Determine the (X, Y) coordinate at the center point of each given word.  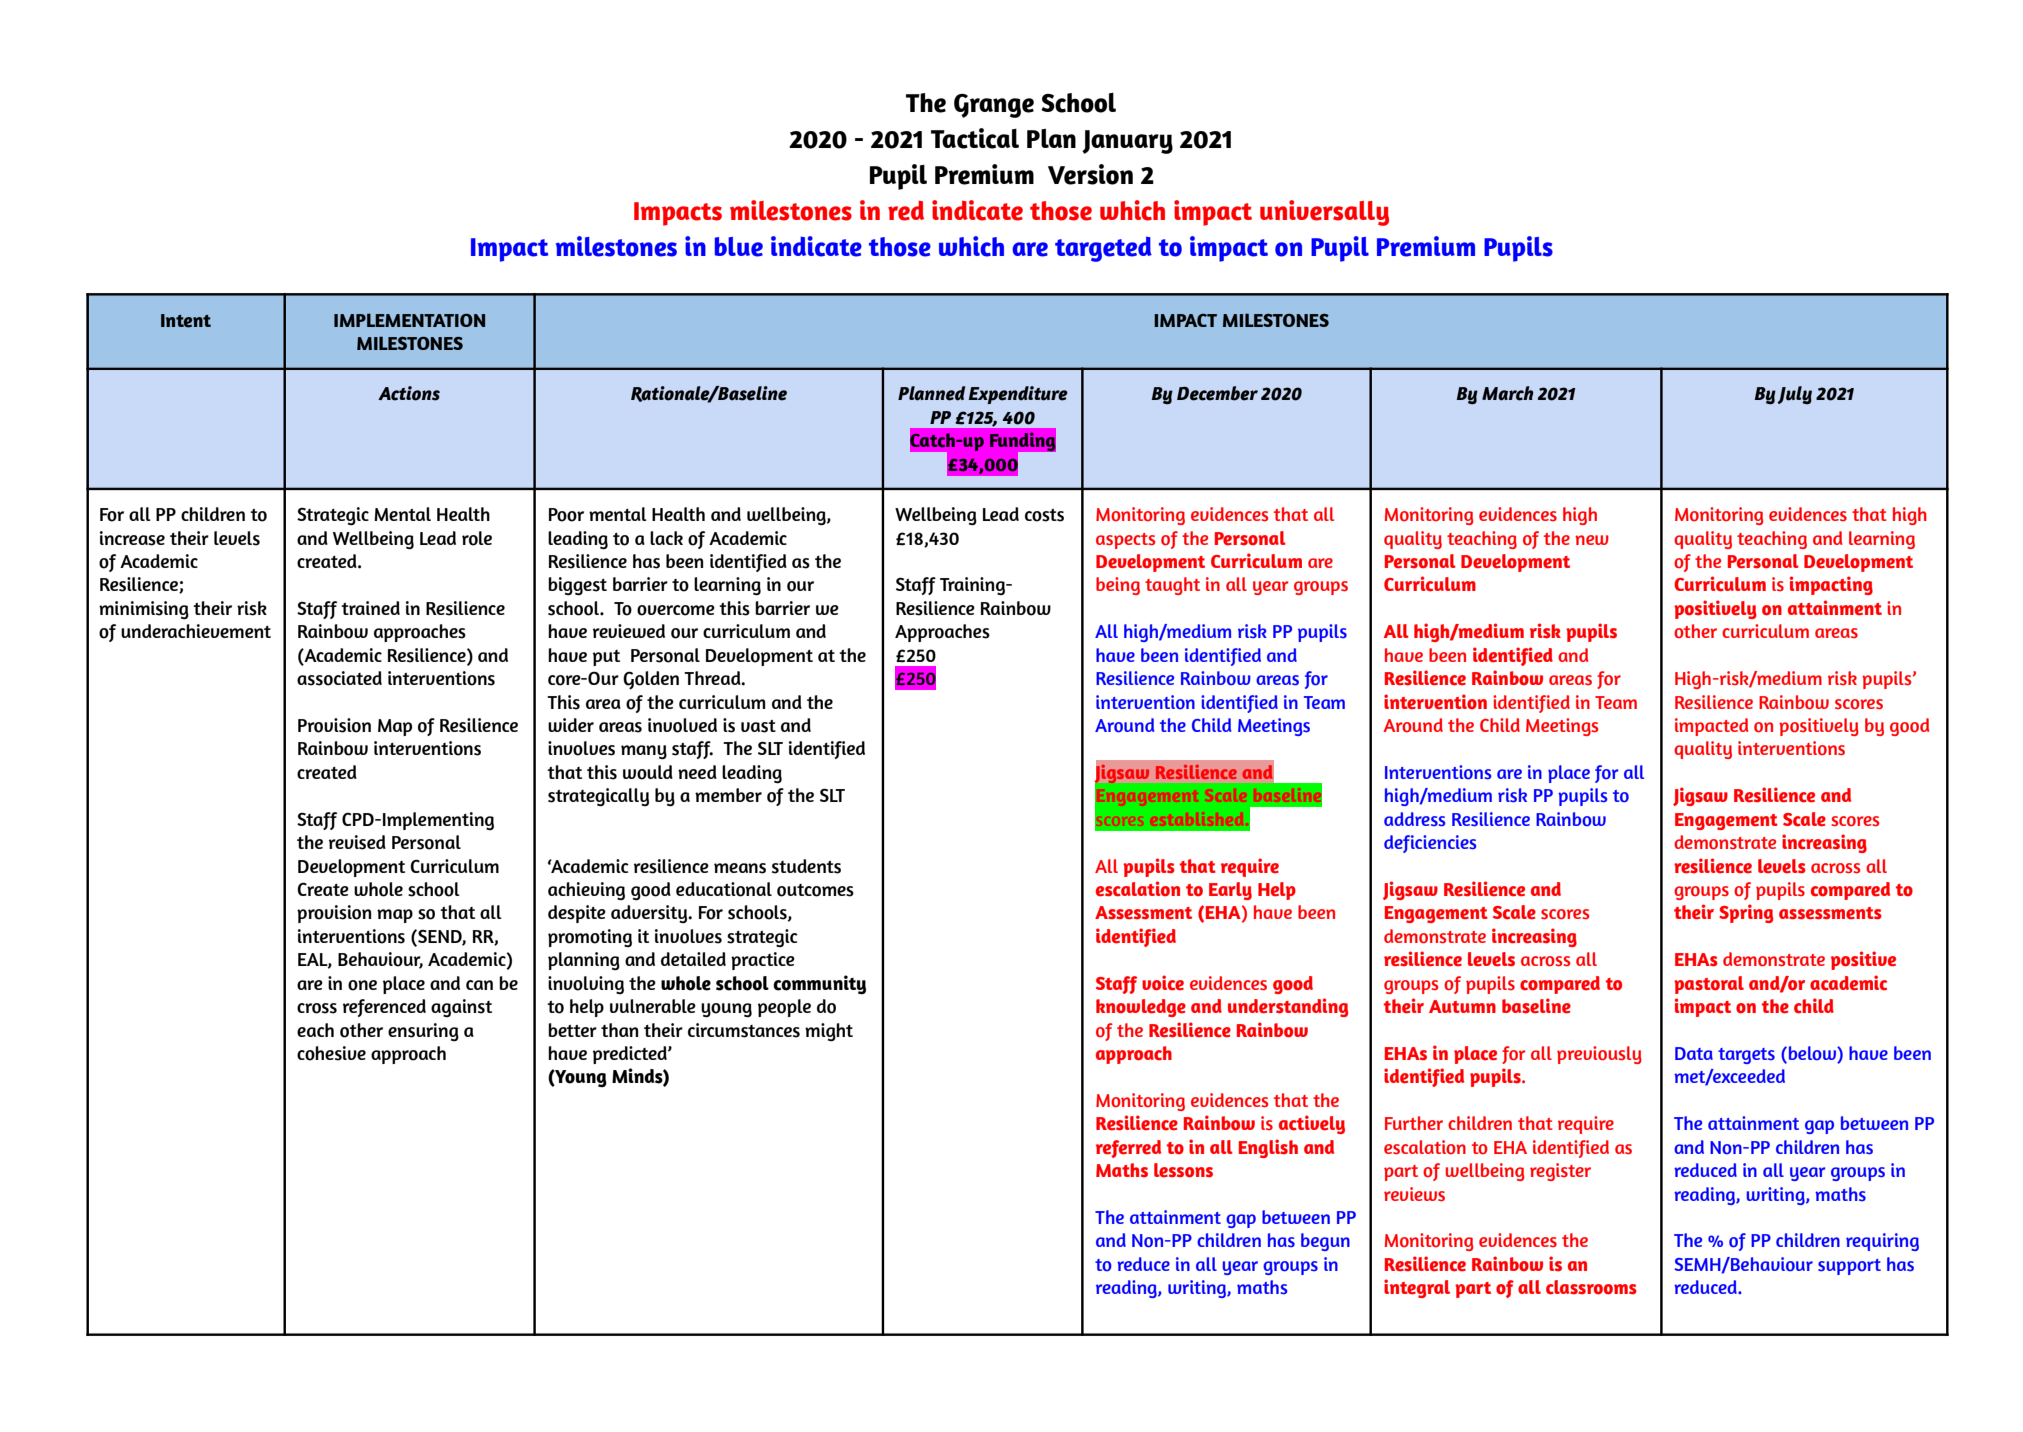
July (1794, 395)
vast (758, 726)
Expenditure (1018, 395)
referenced (384, 1008)
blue (739, 247)
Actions (409, 393)
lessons (1183, 1170)
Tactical (975, 138)
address (1414, 819)
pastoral (1709, 985)
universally (1324, 213)
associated (339, 678)
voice (1163, 983)
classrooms (1591, 1287)
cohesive (331, 1053)
